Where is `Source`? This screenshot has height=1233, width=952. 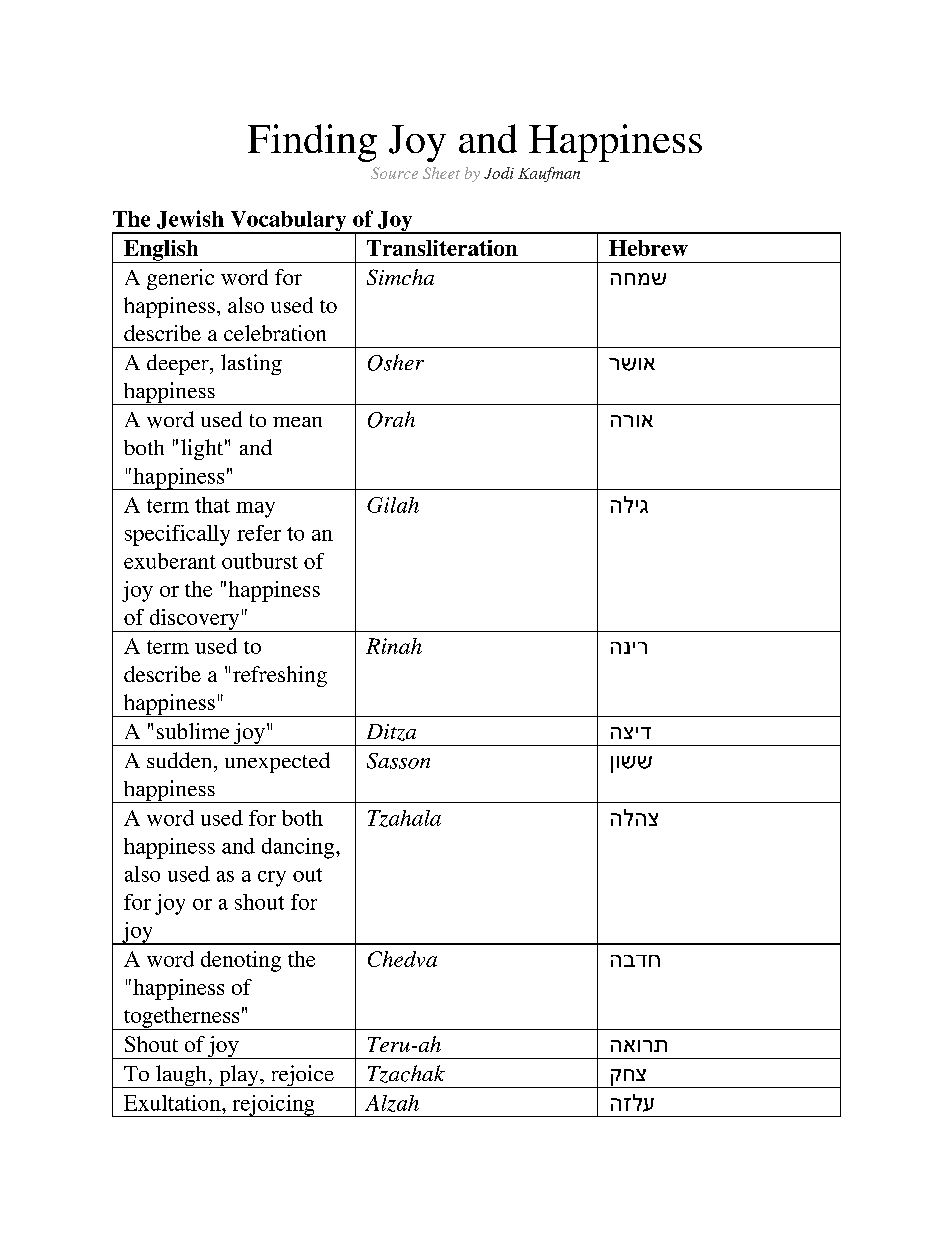 Source is located at coordinates (394, 173).
